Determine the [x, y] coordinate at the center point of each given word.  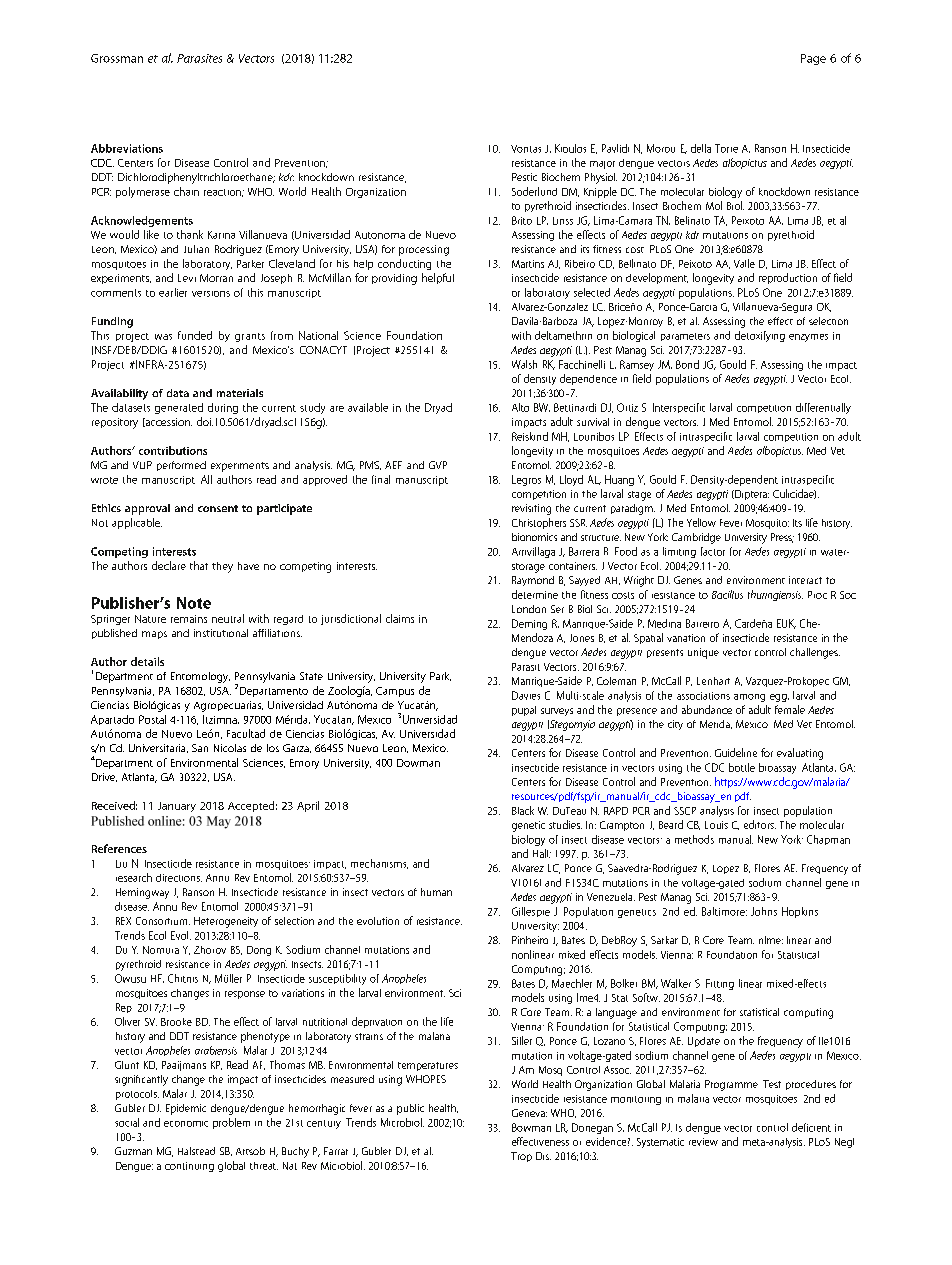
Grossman [117, 58]
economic [186, 1124]
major [602, 165]
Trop [521, 1157]
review [703, 1142]
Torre [726, 148]
